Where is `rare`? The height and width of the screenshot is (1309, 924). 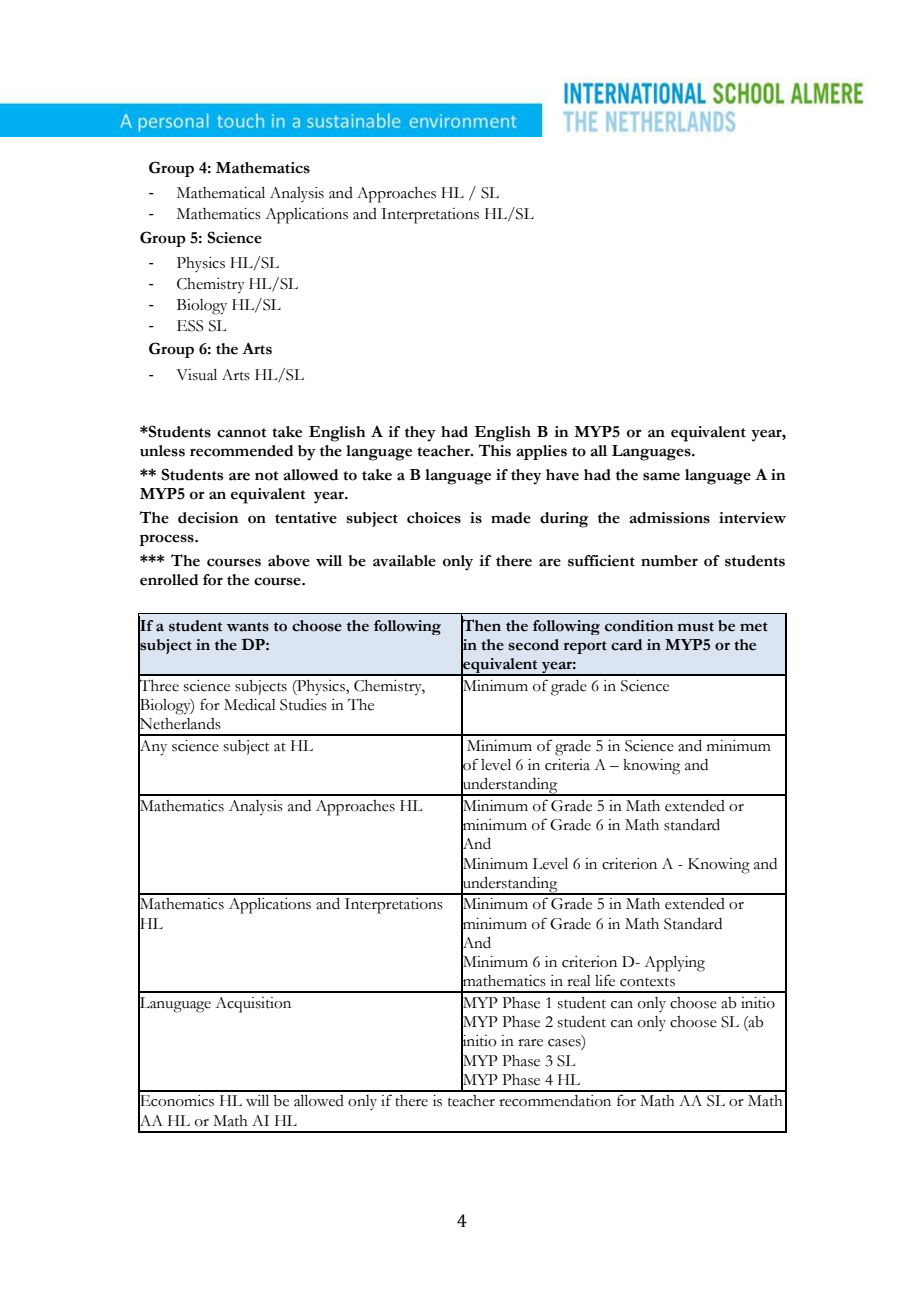
rare is located at coordinates (530, 1043).
